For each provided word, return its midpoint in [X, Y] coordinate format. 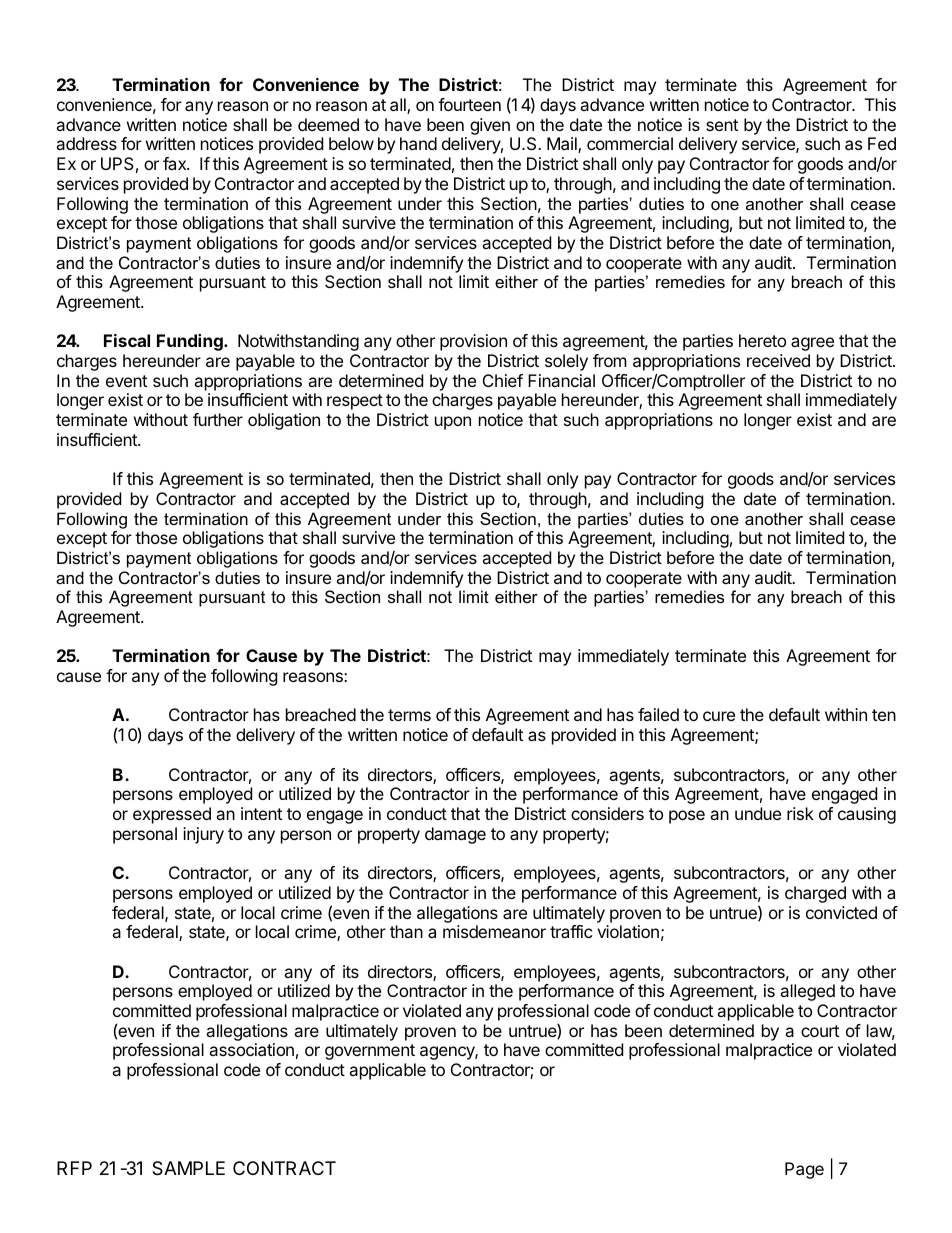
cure [719, 716]
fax [175, 163]
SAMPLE [188, 1168]
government [370, 1052]
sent [722, 125]
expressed [172, 815]
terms [409, 715]
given [490, 126]
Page [804, 1170]
